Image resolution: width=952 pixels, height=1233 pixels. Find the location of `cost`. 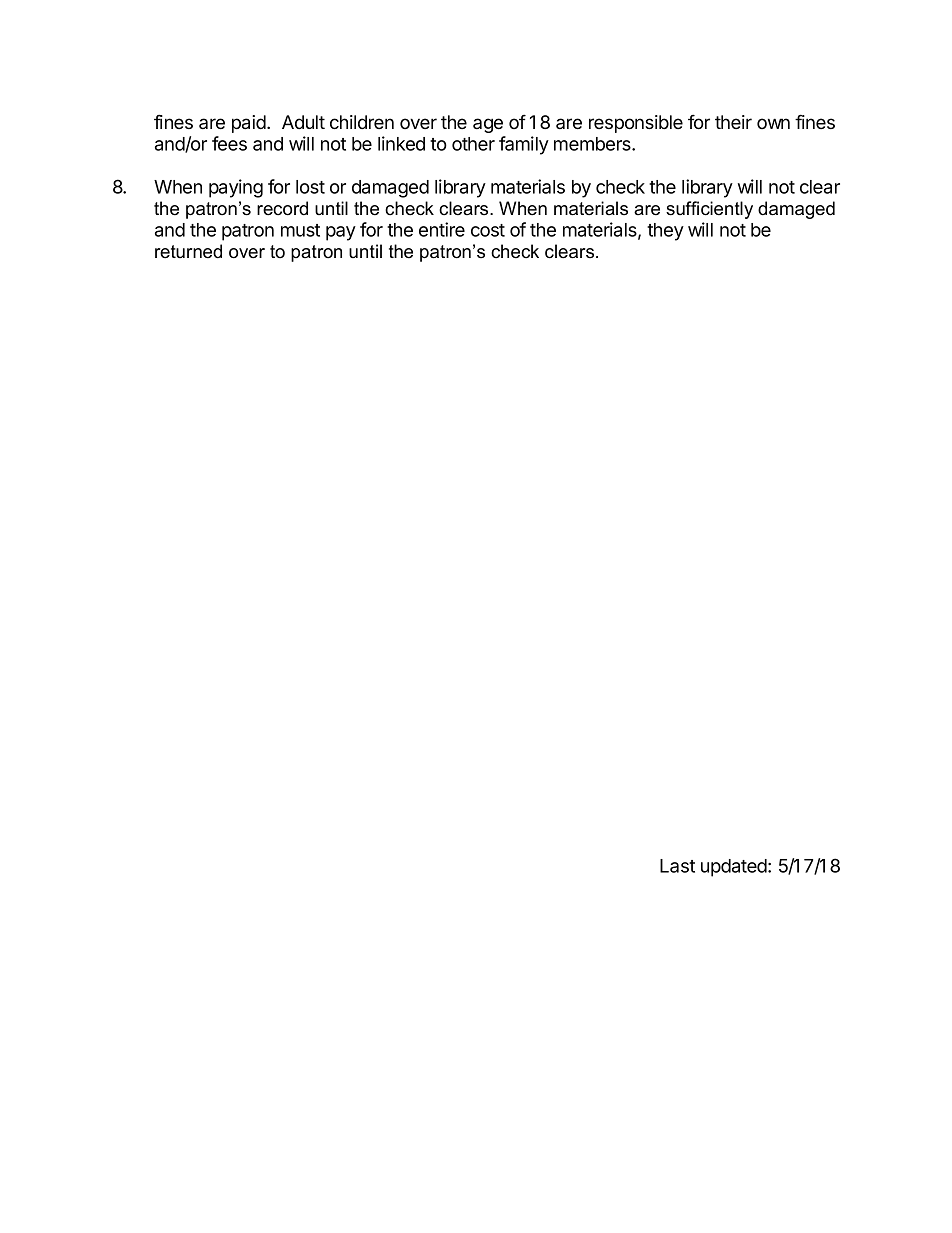

cost is located at coordinates (488, 230).
